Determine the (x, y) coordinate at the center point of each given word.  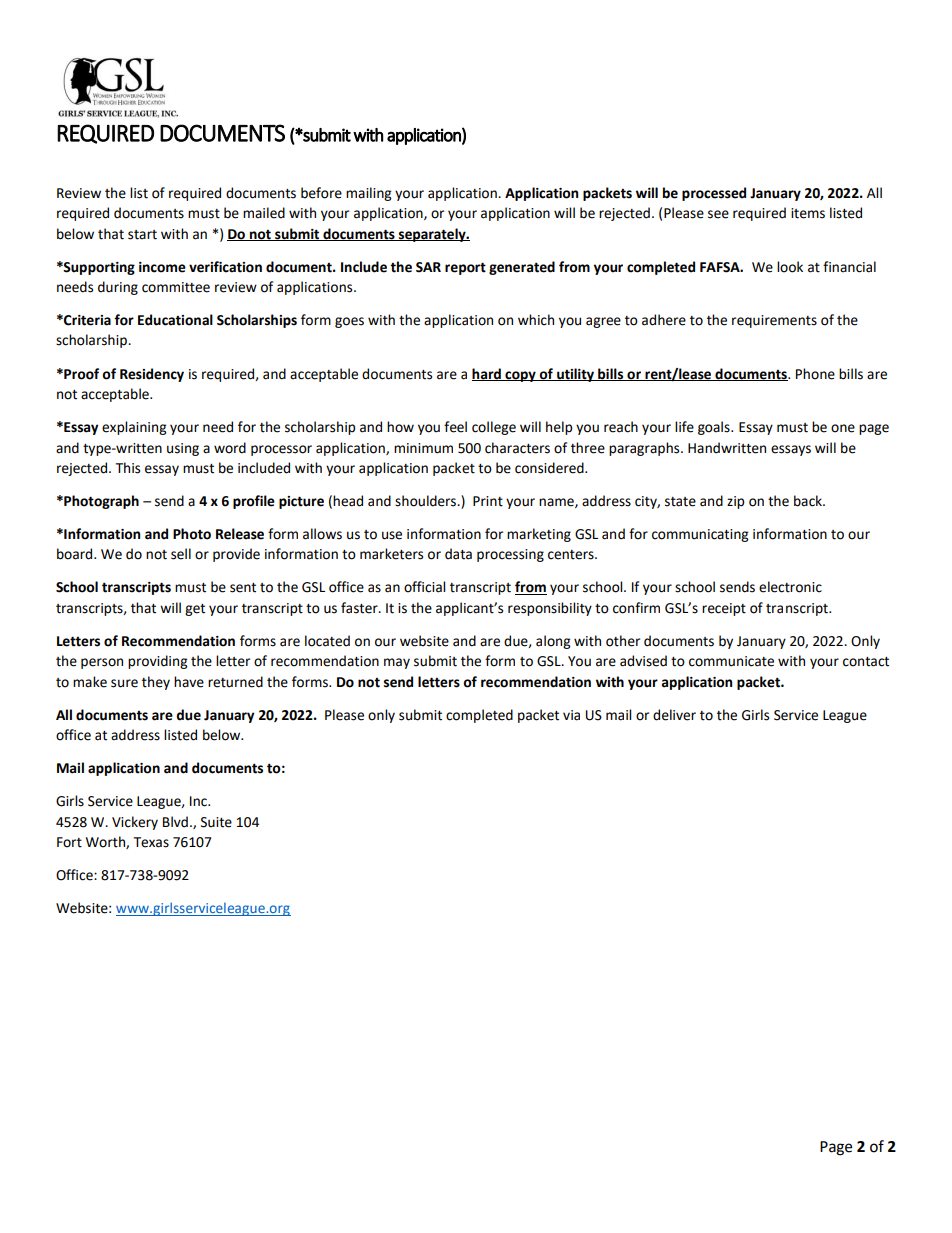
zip (735, 502)
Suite (216, 822)
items (808, 213)
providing (157, 662)
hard (487, 374)
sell (181, 554)
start (142, 235)
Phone (815, 374)
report (465, 268)
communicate (731, 661)
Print (488, 501)
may (397, 663)
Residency (152, 375)
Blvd (175, 822)
